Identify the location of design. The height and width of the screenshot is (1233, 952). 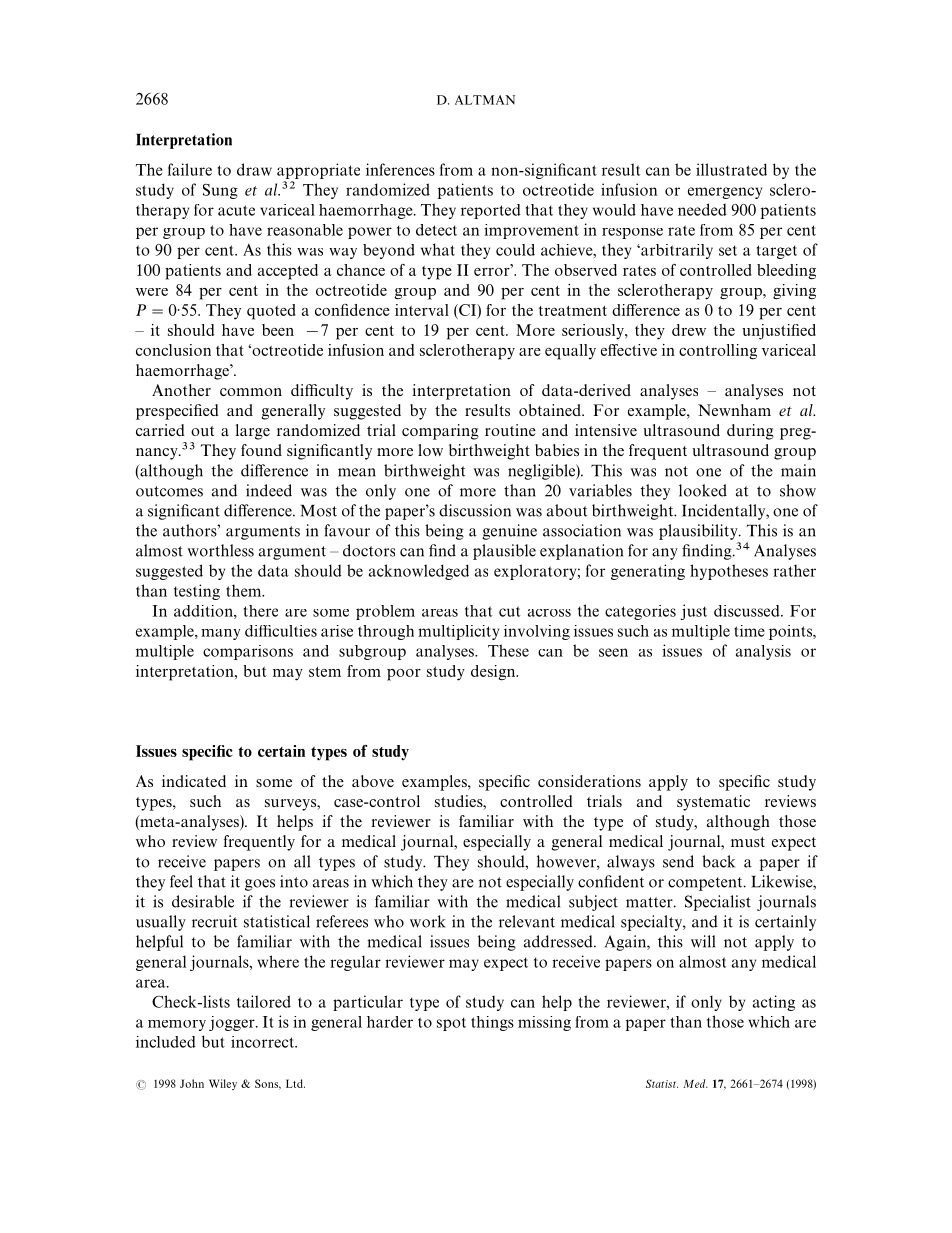
(494, 673).
